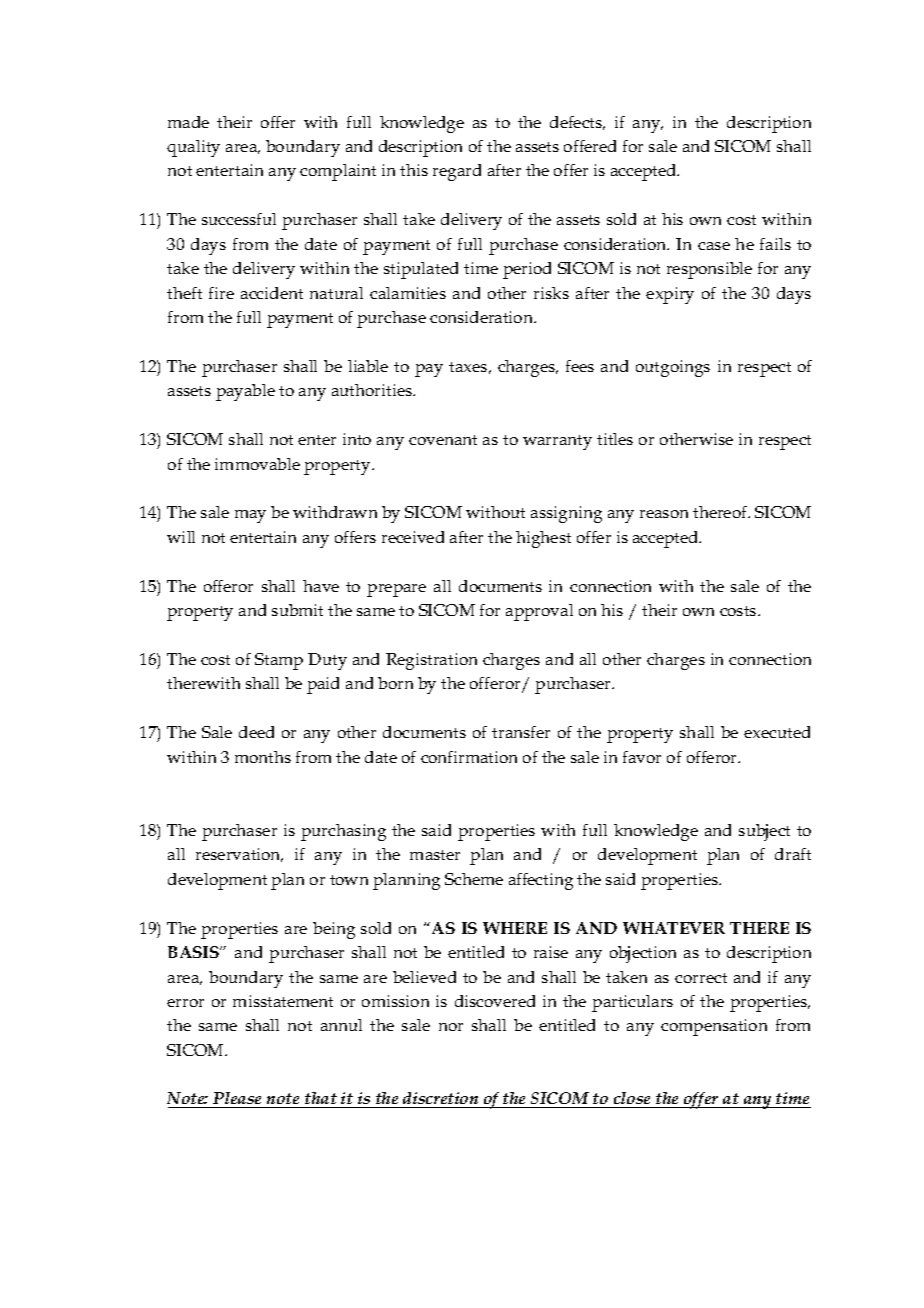 The width and height of the page is (924, 1308). I want to click on Please, so click(237, 1098).
